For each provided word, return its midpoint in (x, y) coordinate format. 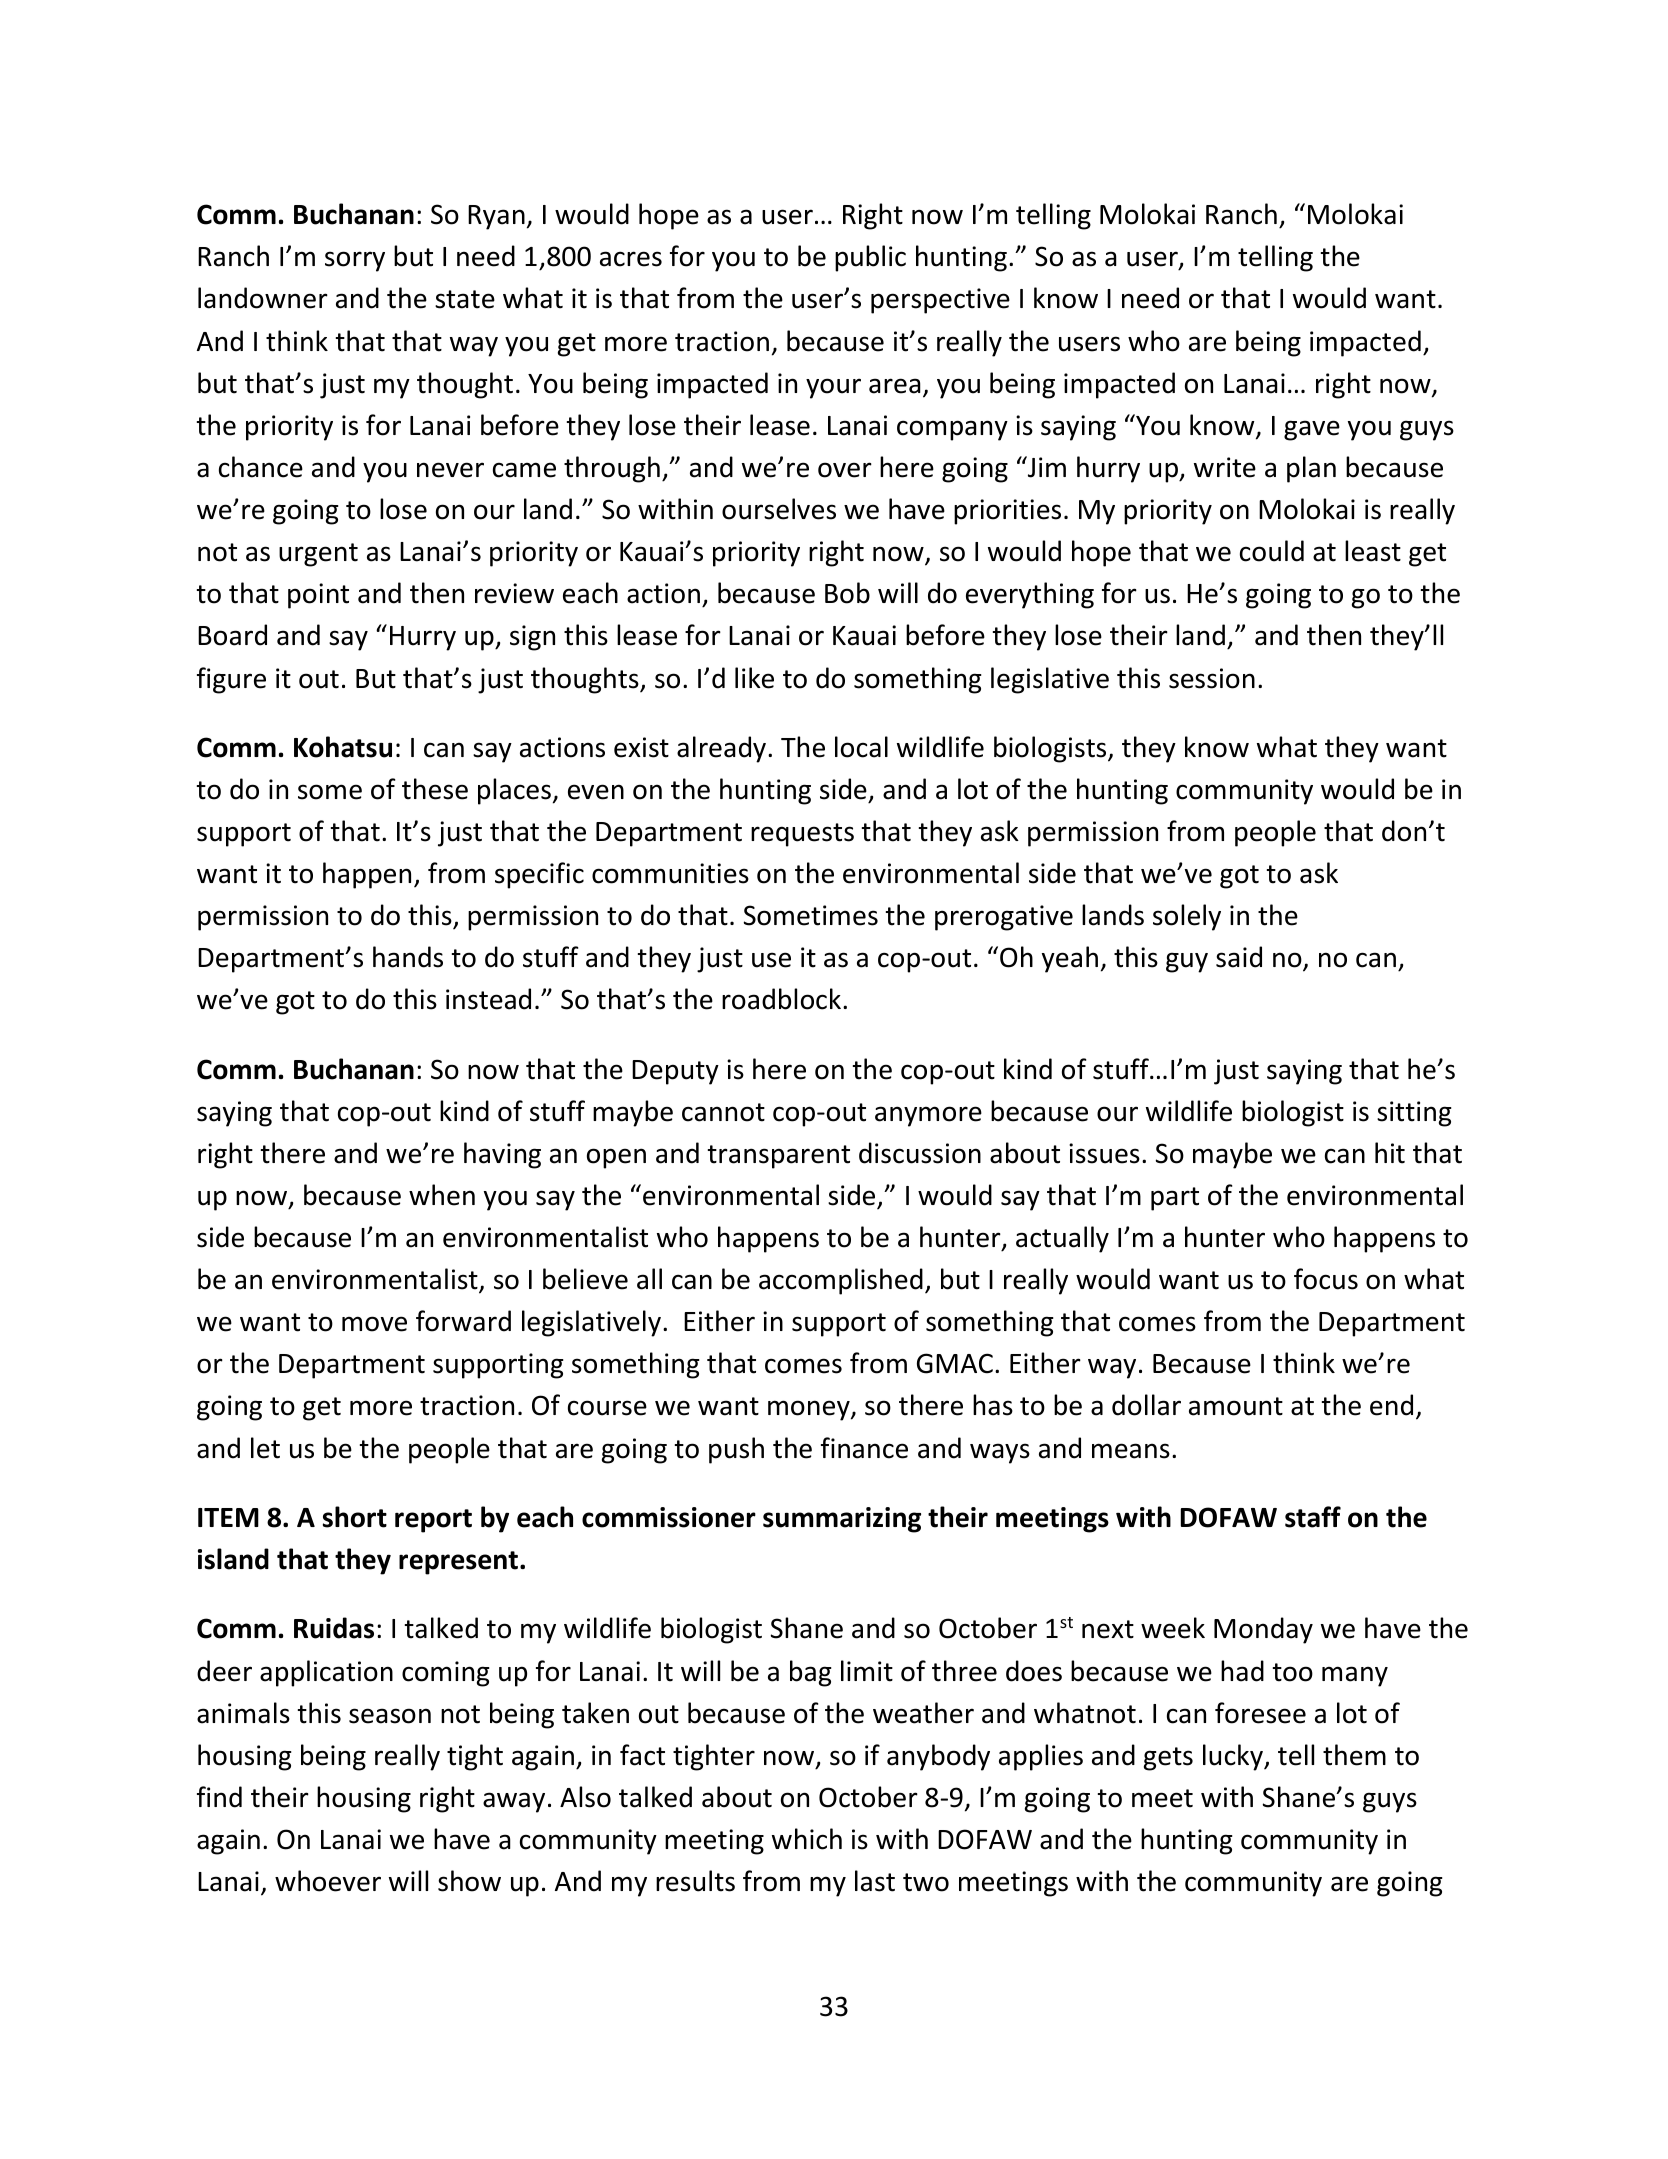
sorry (355, 261)
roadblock (783, 999)
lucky (1234, 1757)
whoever (328, 1881)
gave (1312, 430)
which (807, 1839)
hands (408, 957)
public (870, 258)
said (1239, 957)
